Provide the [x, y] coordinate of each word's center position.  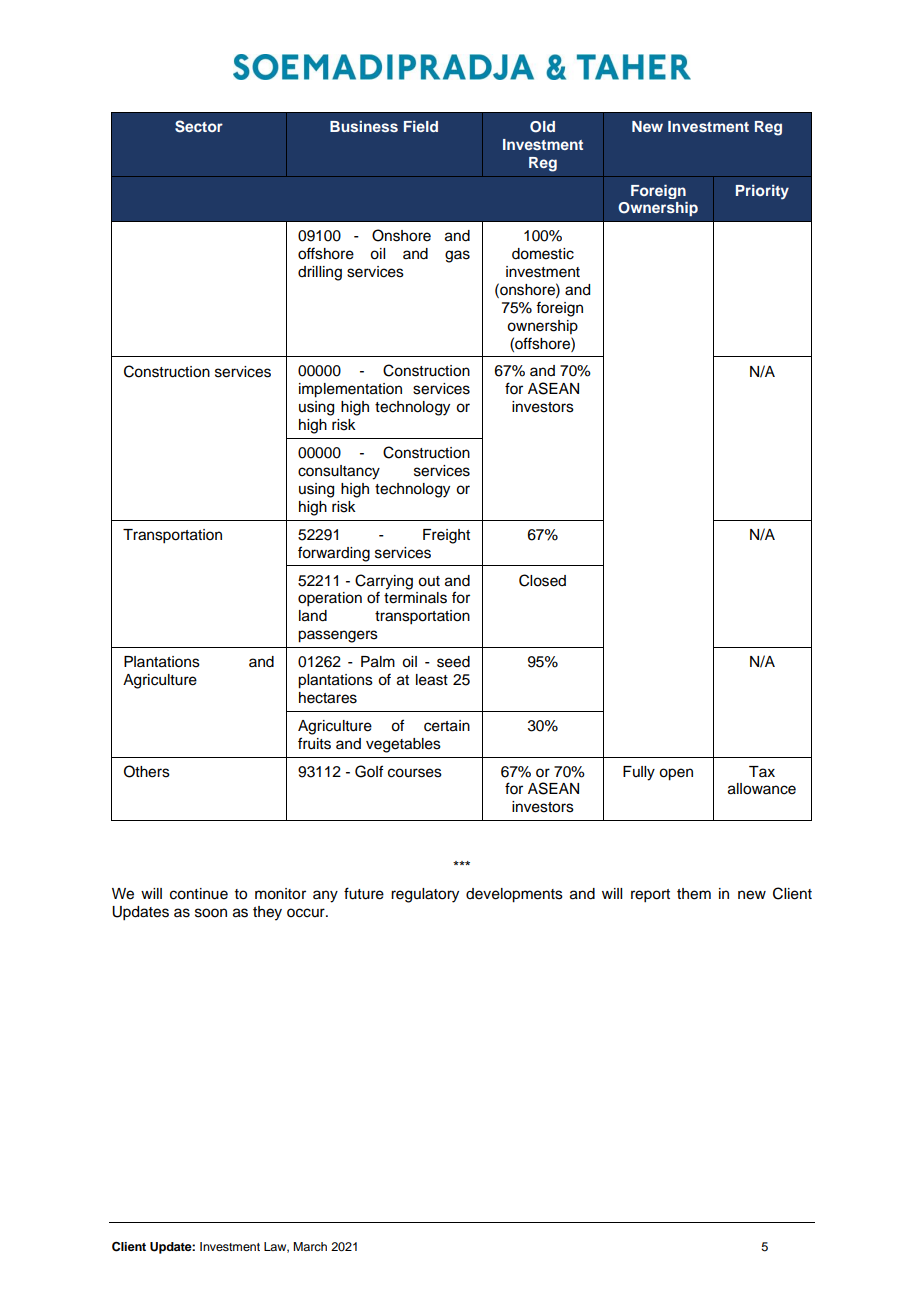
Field [421, 126]
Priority [762, 192]
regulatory [425, 895]
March [310, 1246]
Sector [199, 126]
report [650, 896]
